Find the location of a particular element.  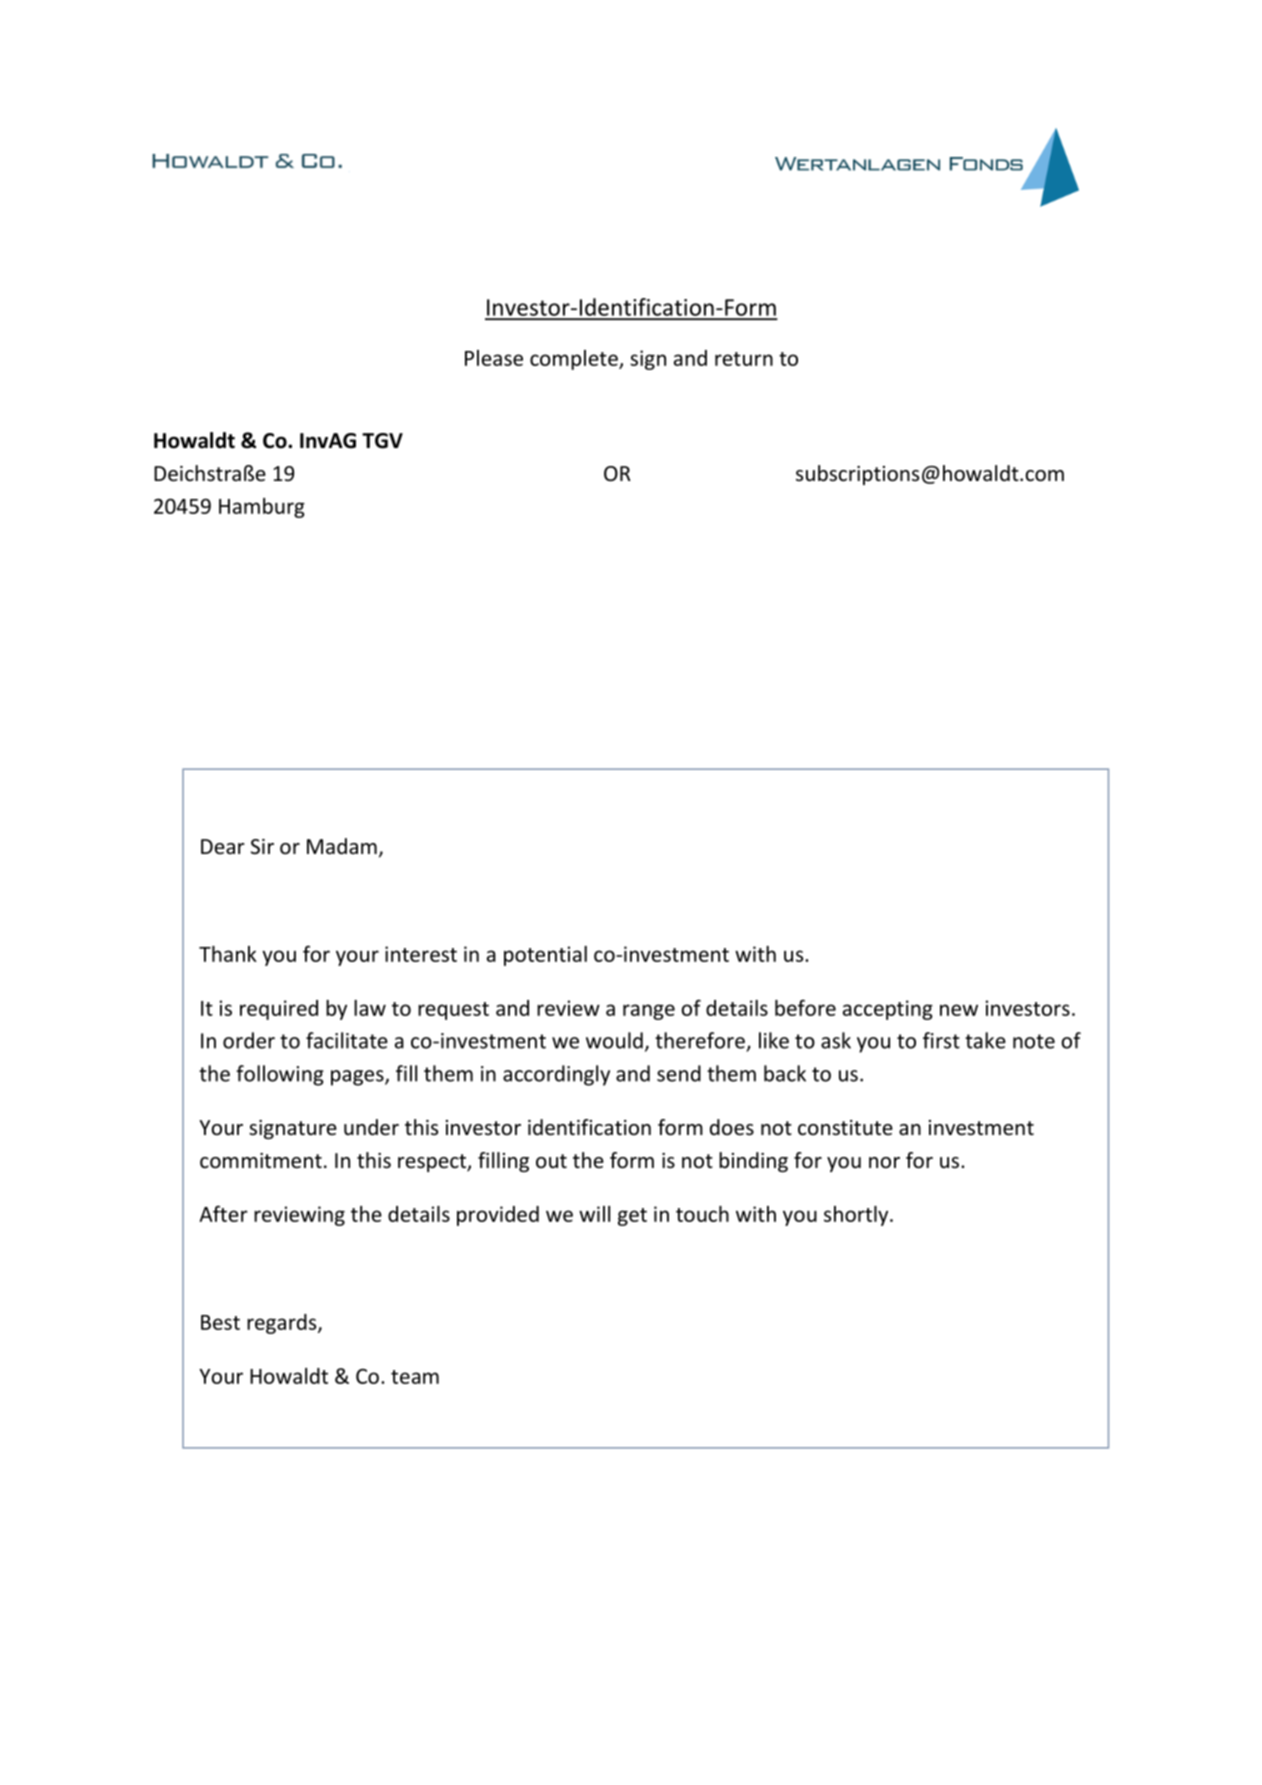

return is located at coordinates (744, 359).
